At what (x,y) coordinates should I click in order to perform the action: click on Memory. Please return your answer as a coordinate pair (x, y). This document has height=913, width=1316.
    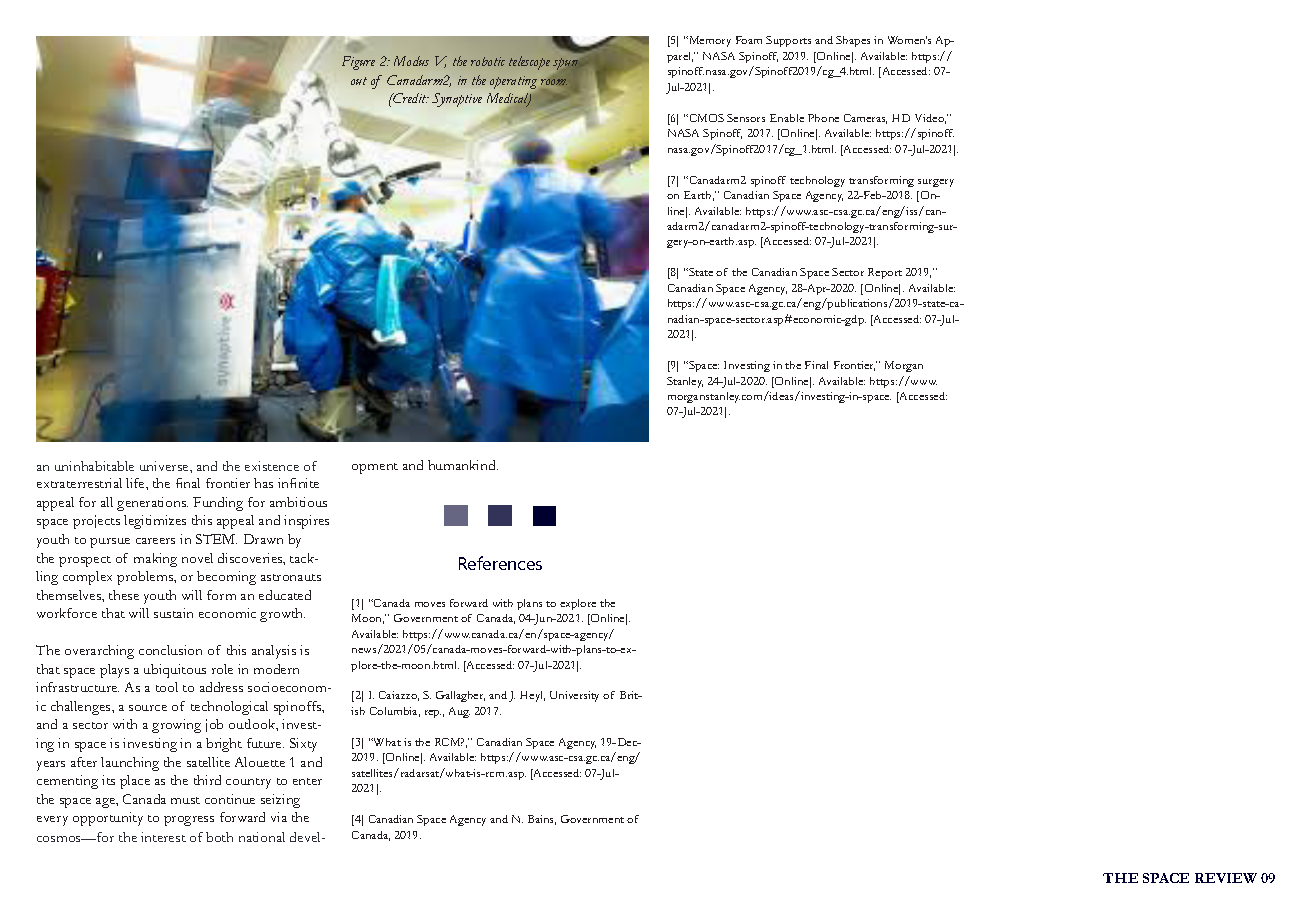
    Looking at the image, I should click on (709, 41).
